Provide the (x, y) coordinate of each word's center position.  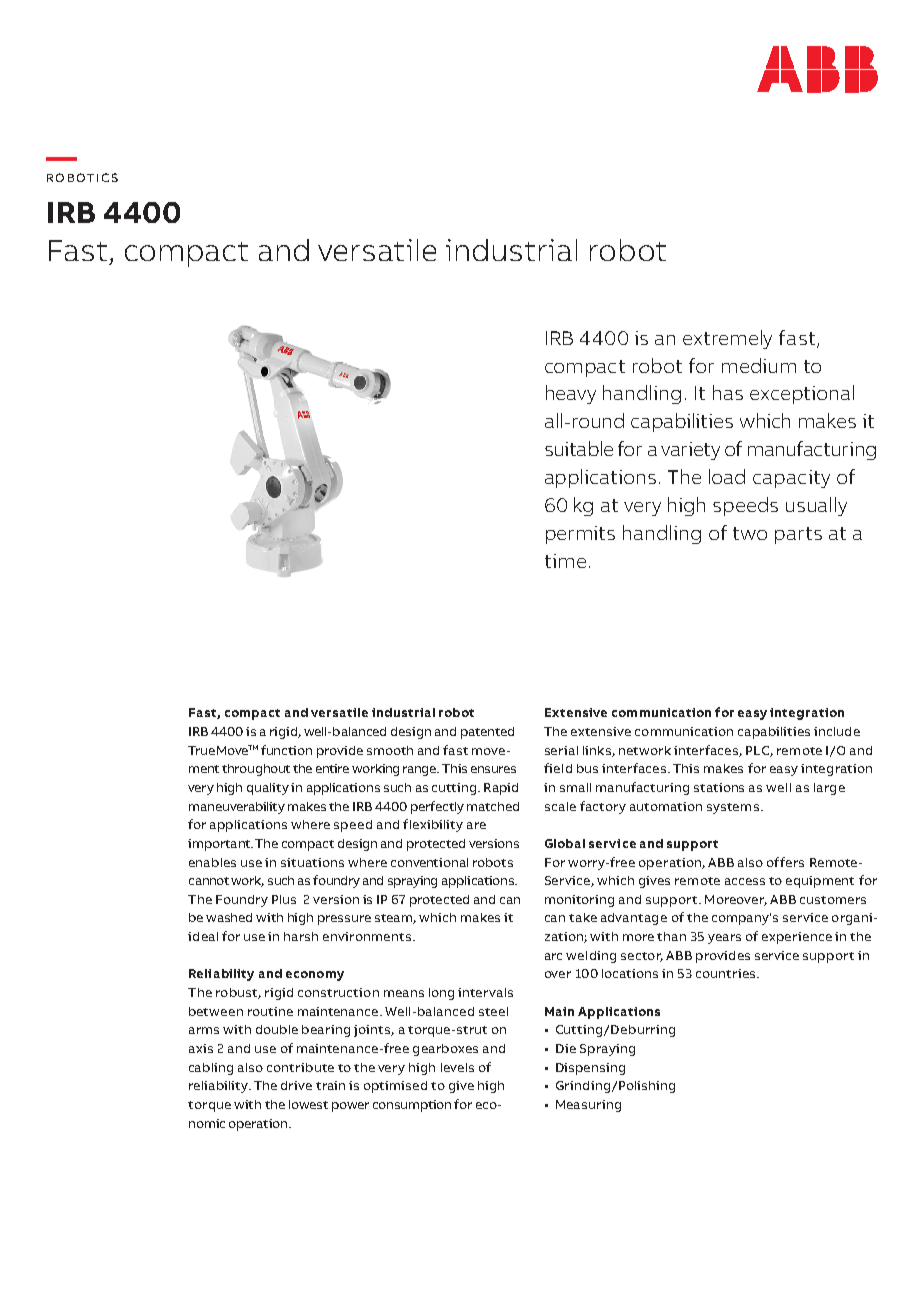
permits (580, 535)
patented (487, 733)
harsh (301, 936)
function (286, 750)
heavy (571, 394)
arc (553, 956)
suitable (579, 448)
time (565, 561)
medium (759, 365)
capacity (791, 479)
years (724, 939)
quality (268, 789)
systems (733, 808)
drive (296, 1085)
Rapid (501, 789)
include (837, 731)
